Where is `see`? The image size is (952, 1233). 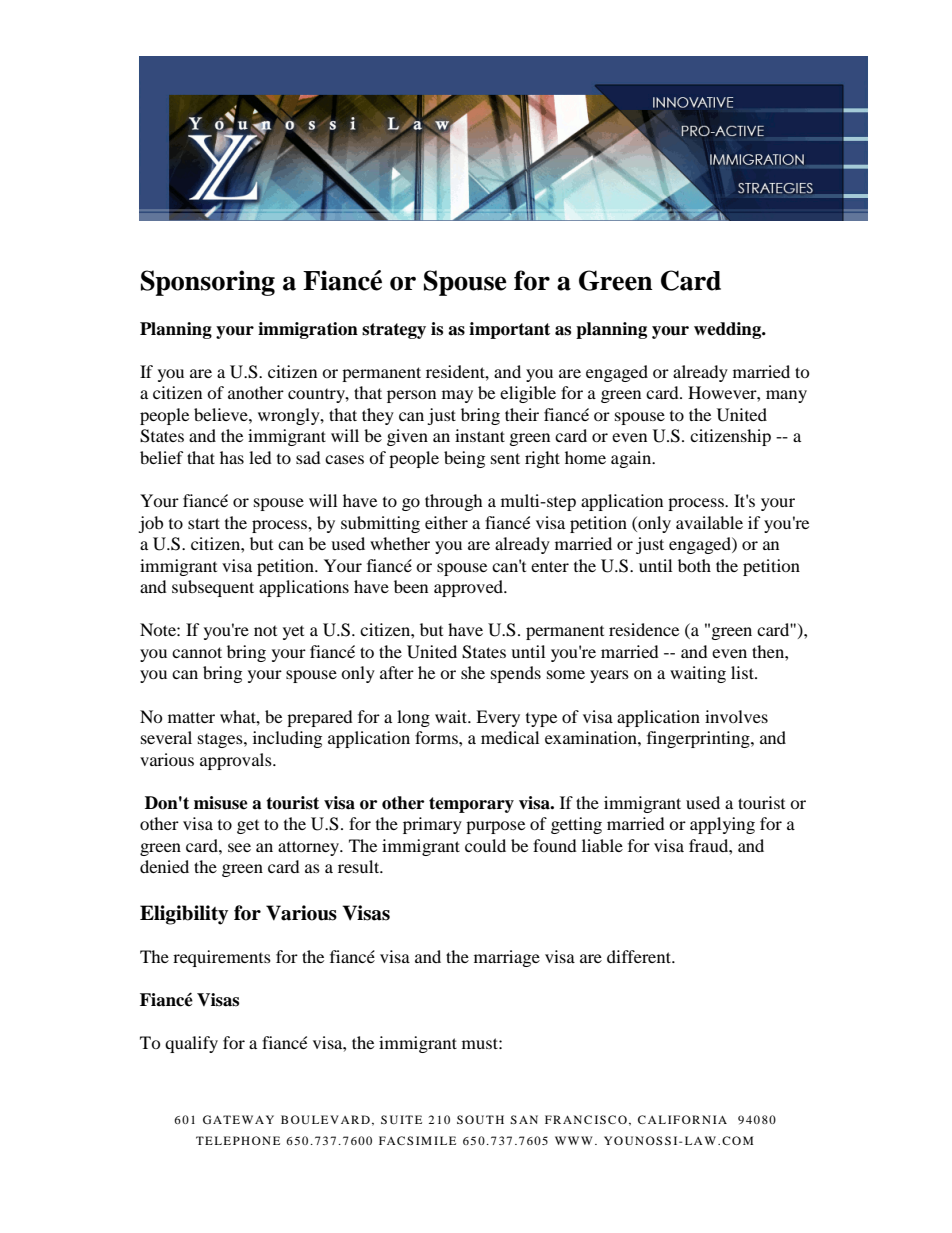
see is located at coordinates (239, 847).
